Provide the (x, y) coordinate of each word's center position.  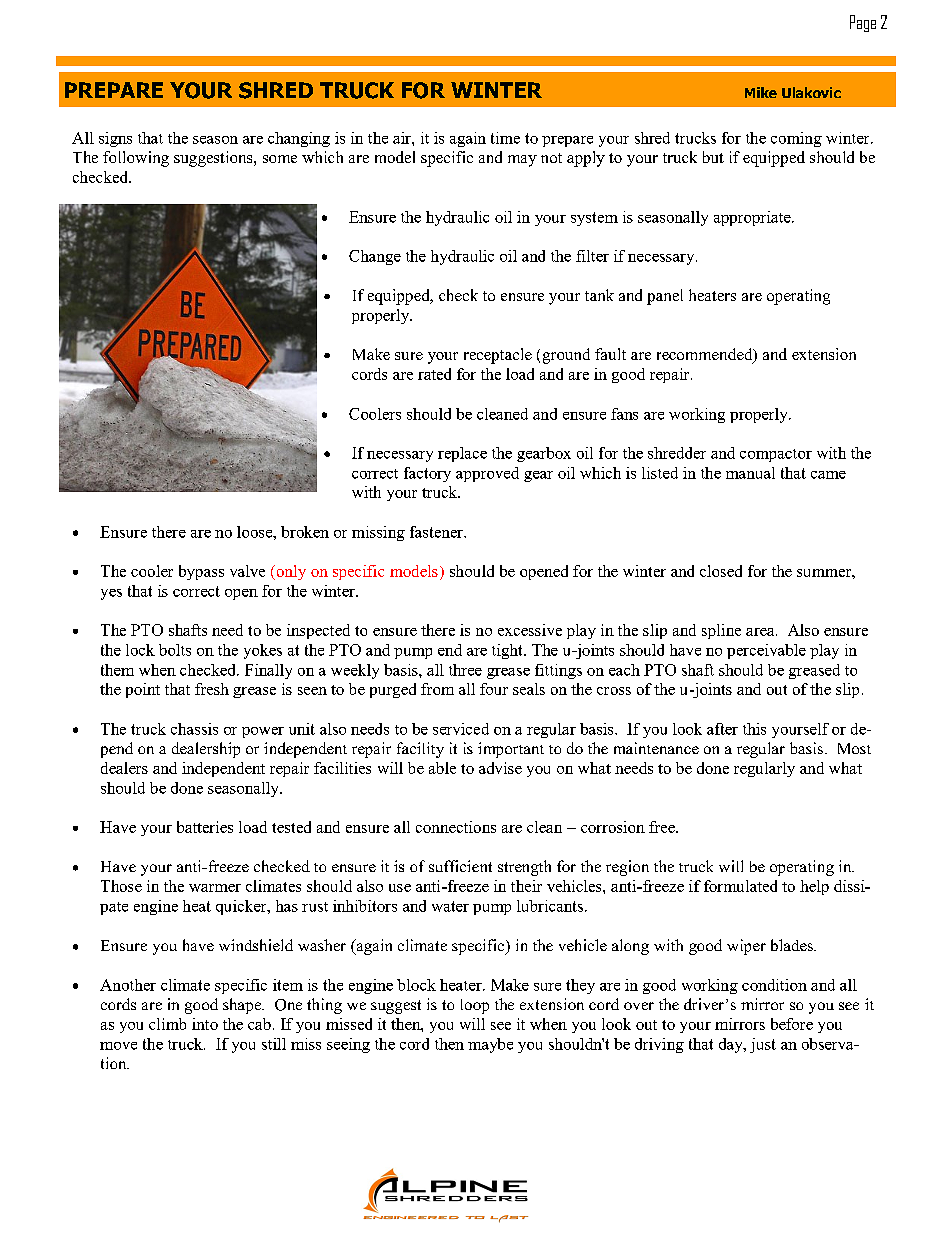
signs (115, 139)
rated (434, 374)
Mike (761, 92)
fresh (212, 689)
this (754, 729)
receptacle (498, 356)
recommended (706, 355)
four (494, 689)
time (505, 138)
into (205, 1024)
